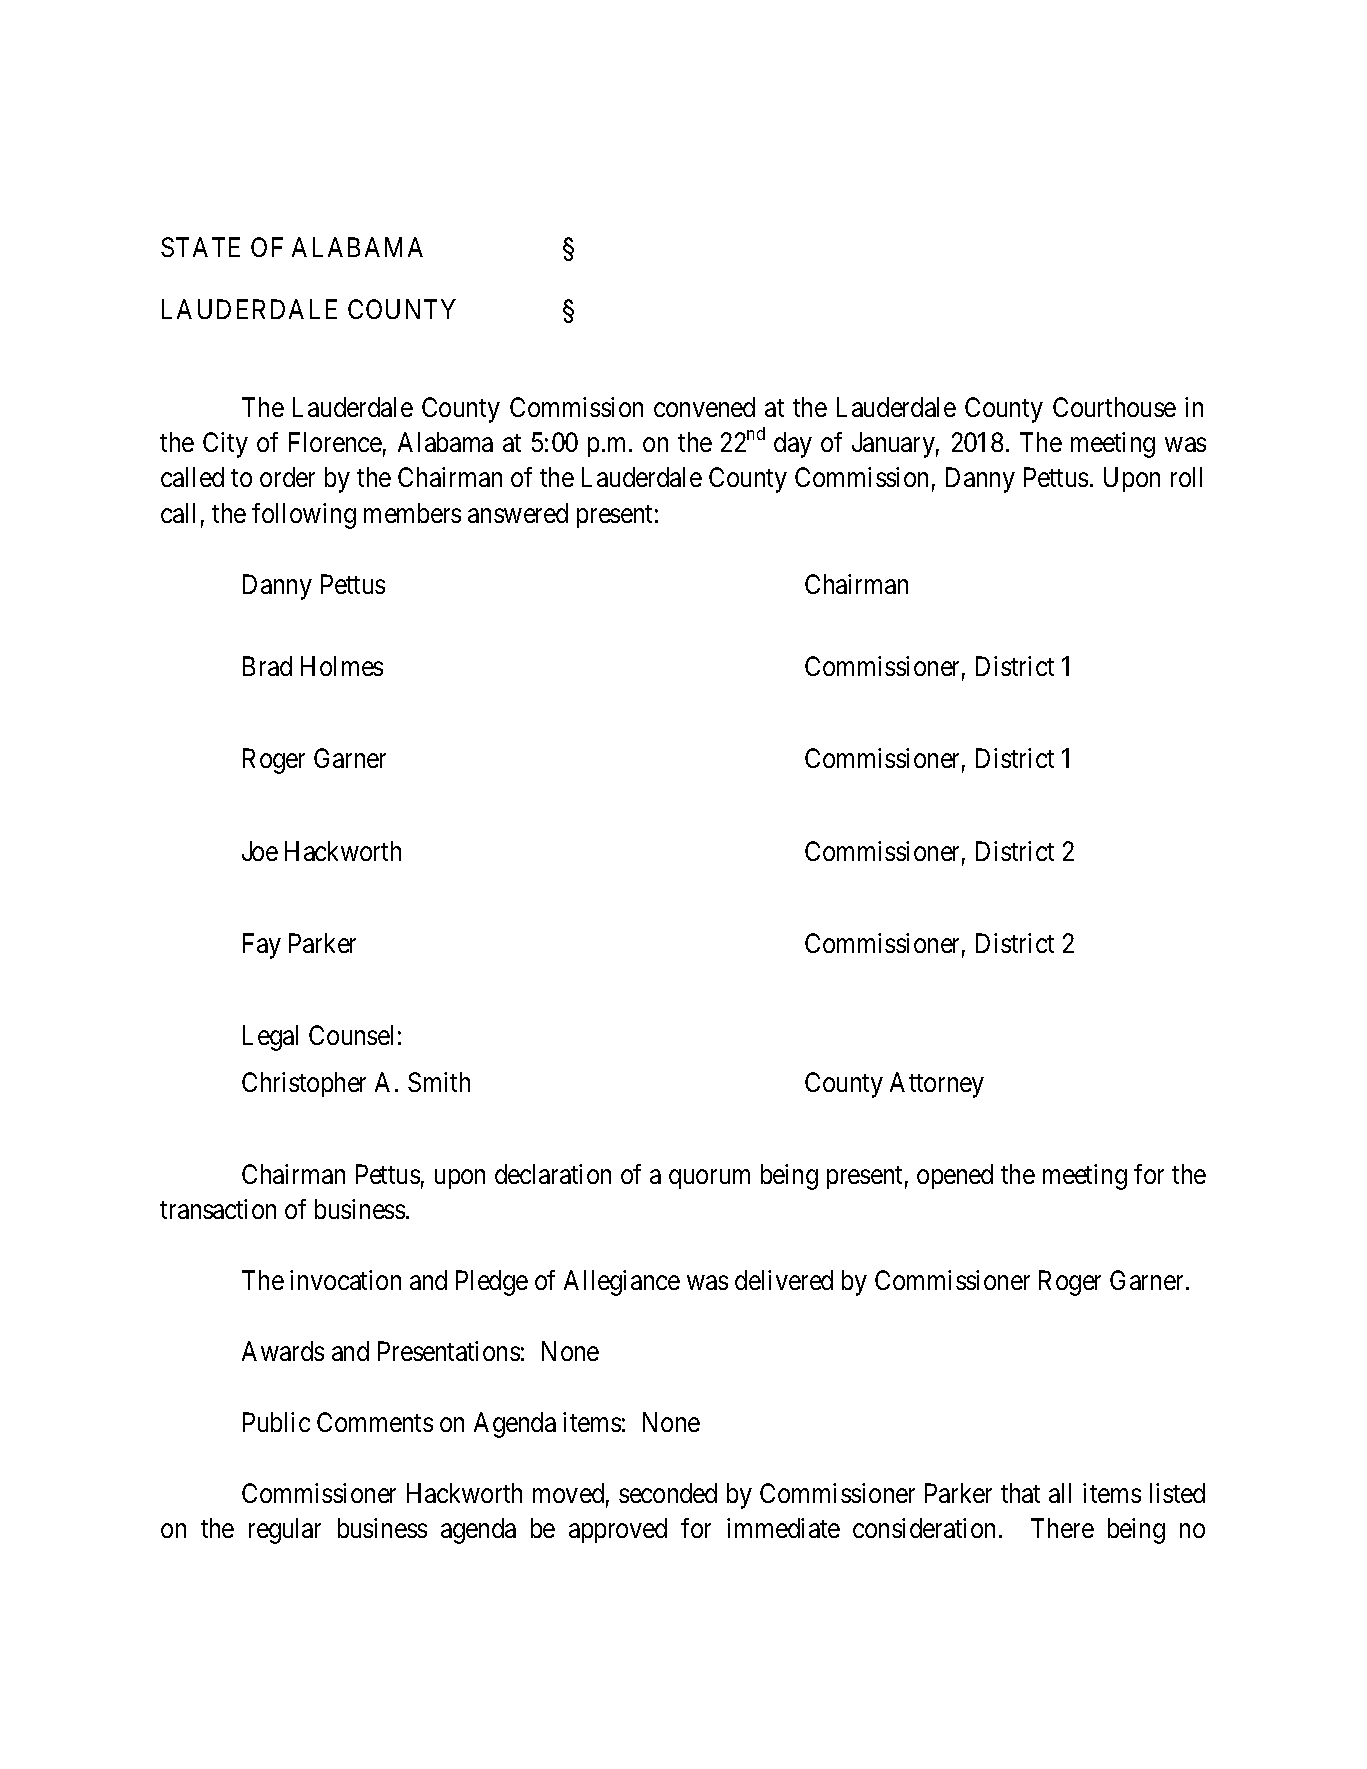 Image resolution: width=1367 pixels, height=1769 pixels. What do you see at coordinates (1020, 1493) in the screenshot?
I see `that` at bounding box center [1020, 1493].
